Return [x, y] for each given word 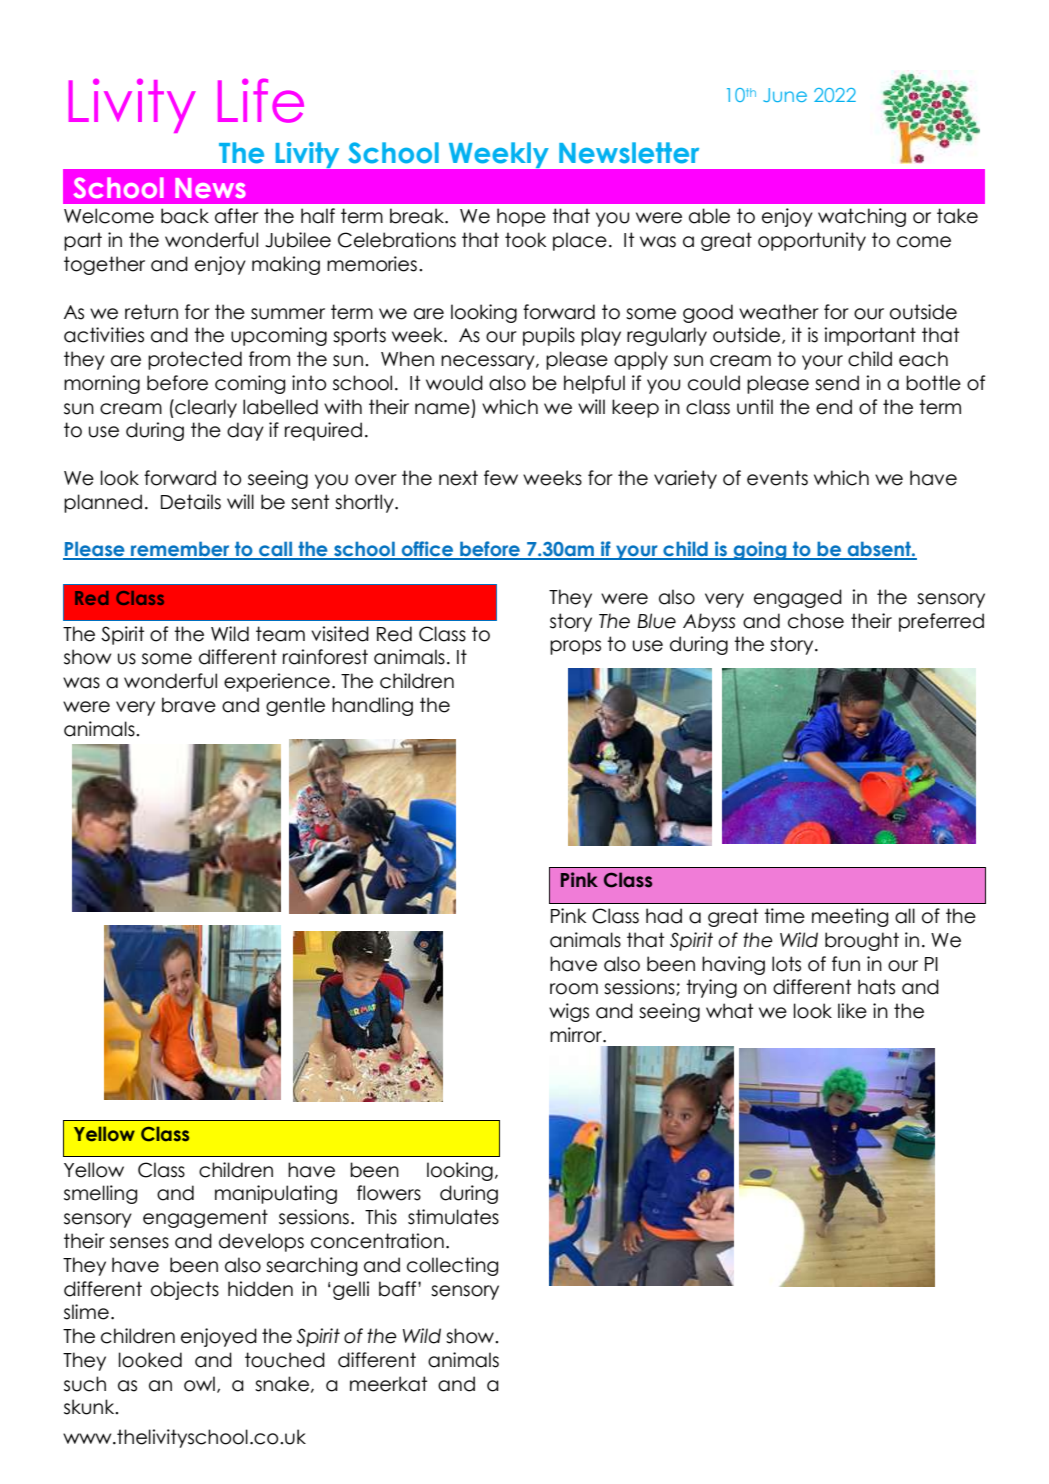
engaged [798, 598]
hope [521, 217]
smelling [100, 1194]
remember [180, 550]
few [501, 478]
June [785, 95]
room [574, 989]
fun [846, 964]
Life [261, 100]
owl [199, 1384]
